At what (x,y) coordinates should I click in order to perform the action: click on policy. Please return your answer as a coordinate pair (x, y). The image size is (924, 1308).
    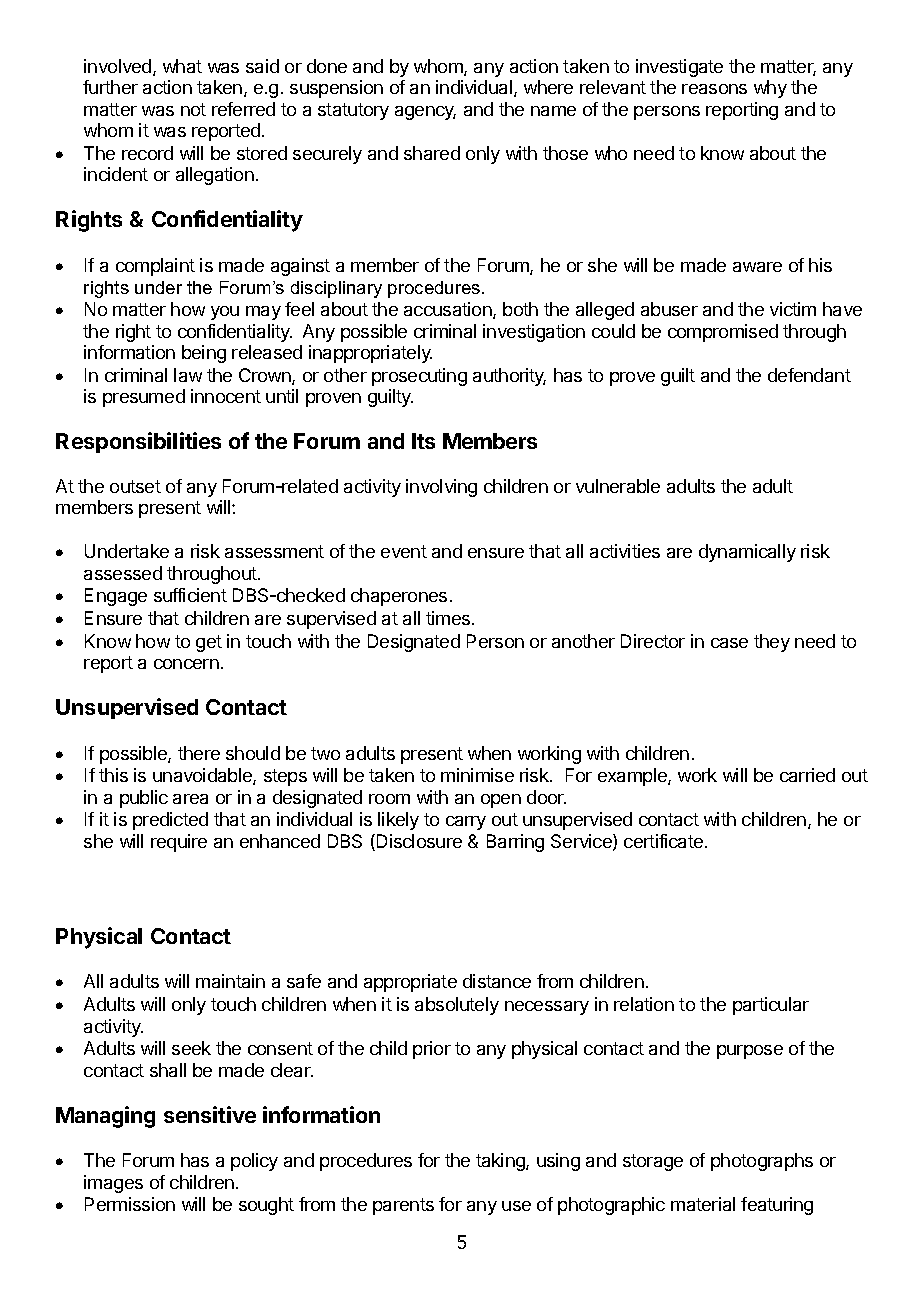
    Looking at the image, I should click on (254, 1162).
